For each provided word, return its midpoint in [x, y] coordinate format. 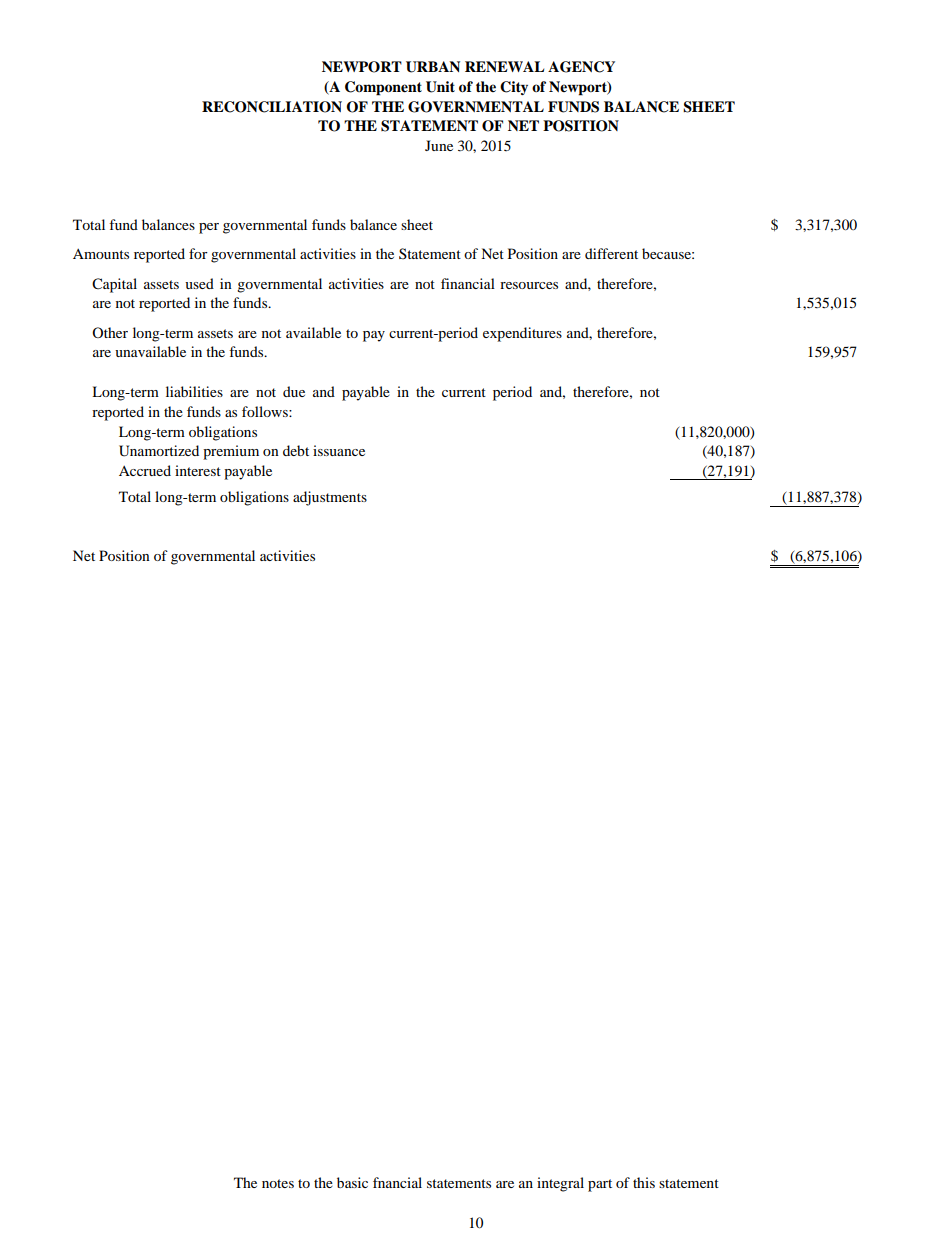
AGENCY [581, 67]
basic [352, 1182]
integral [560, 1184]
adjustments [330, 498]
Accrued [145, 470]
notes [278, 1183]
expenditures [522, 334]
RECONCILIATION [272, 107]
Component [383, 88]
